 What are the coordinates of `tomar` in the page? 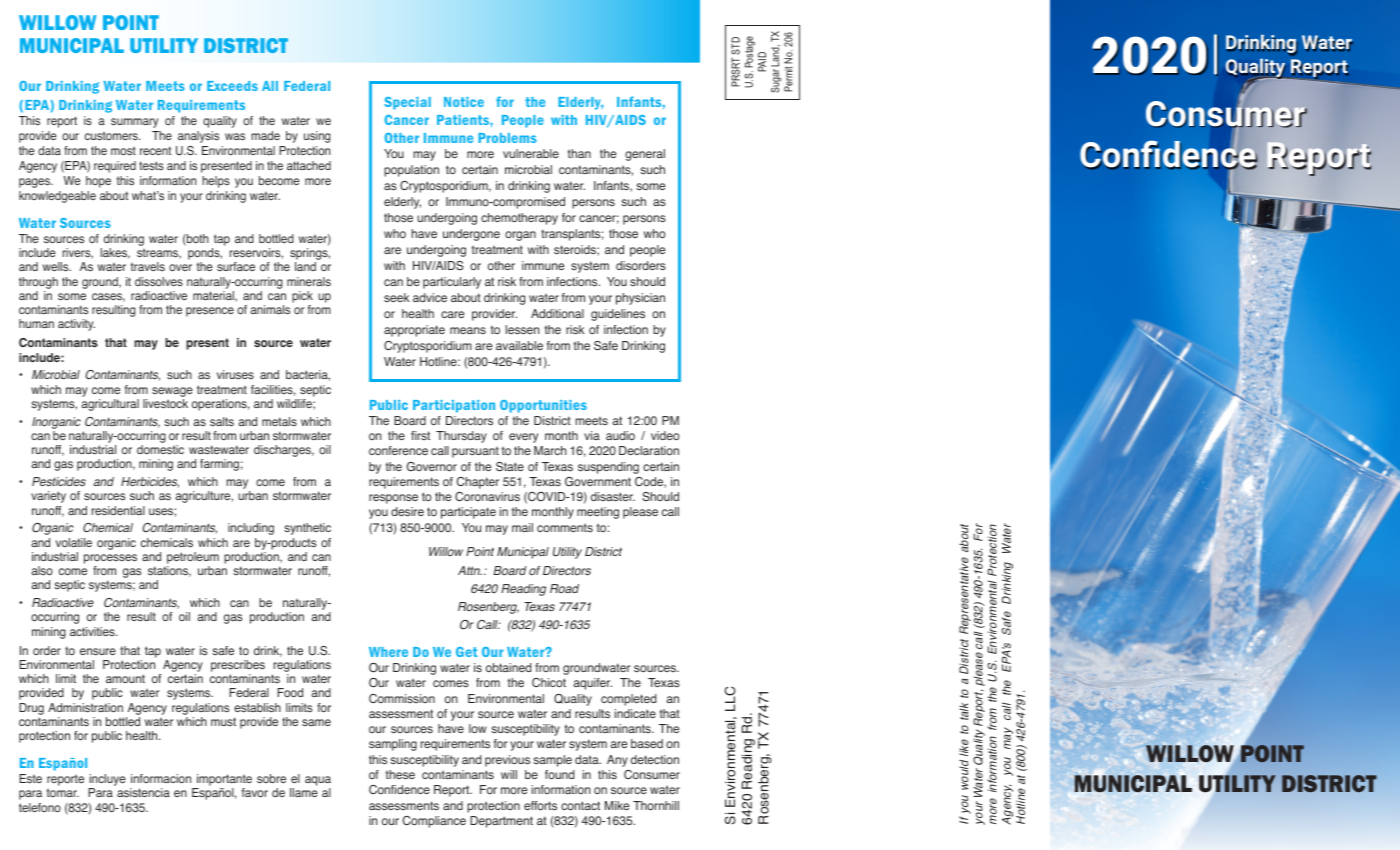 It's located at (63, 793).
